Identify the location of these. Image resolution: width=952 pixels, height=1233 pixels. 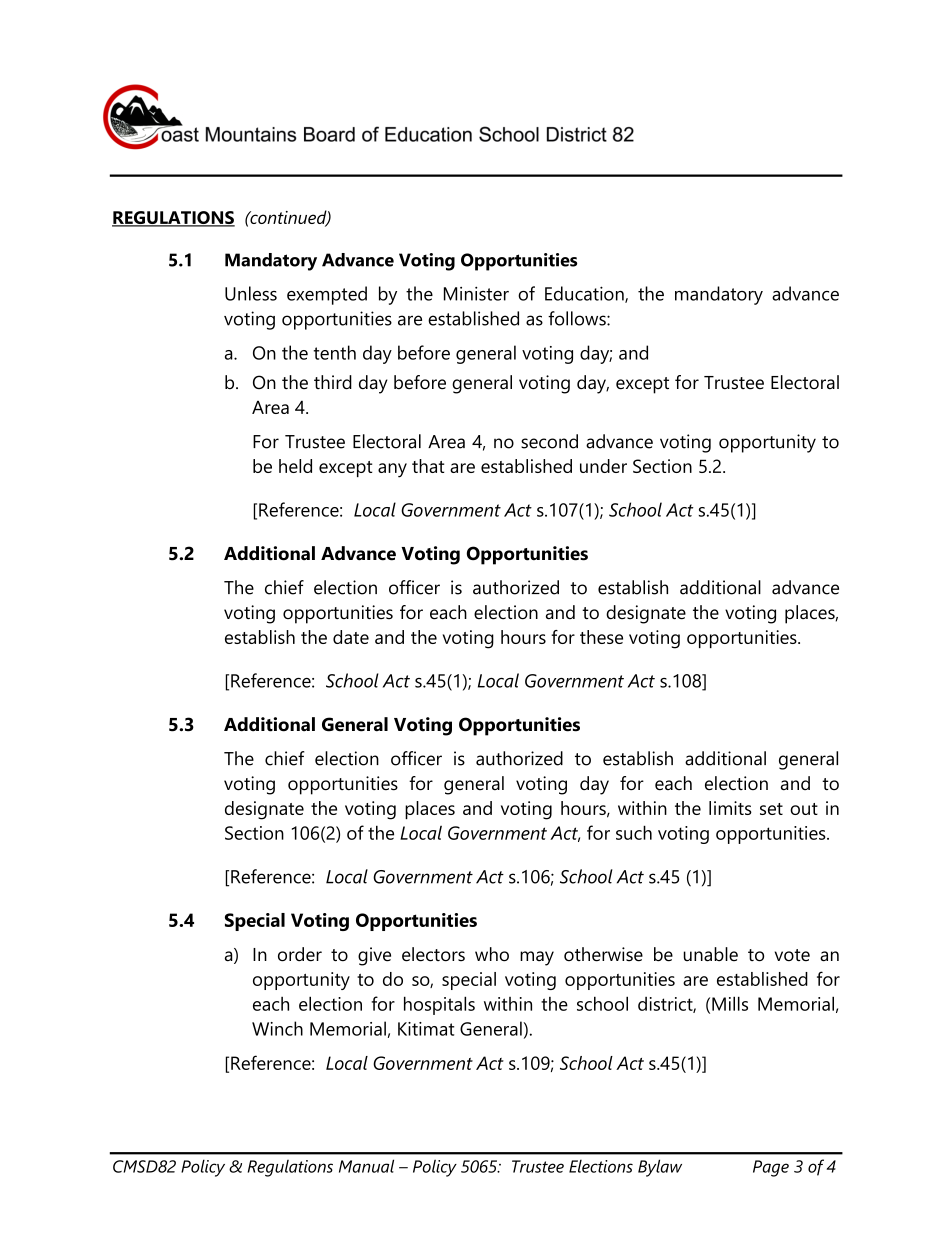
(601, 637).
